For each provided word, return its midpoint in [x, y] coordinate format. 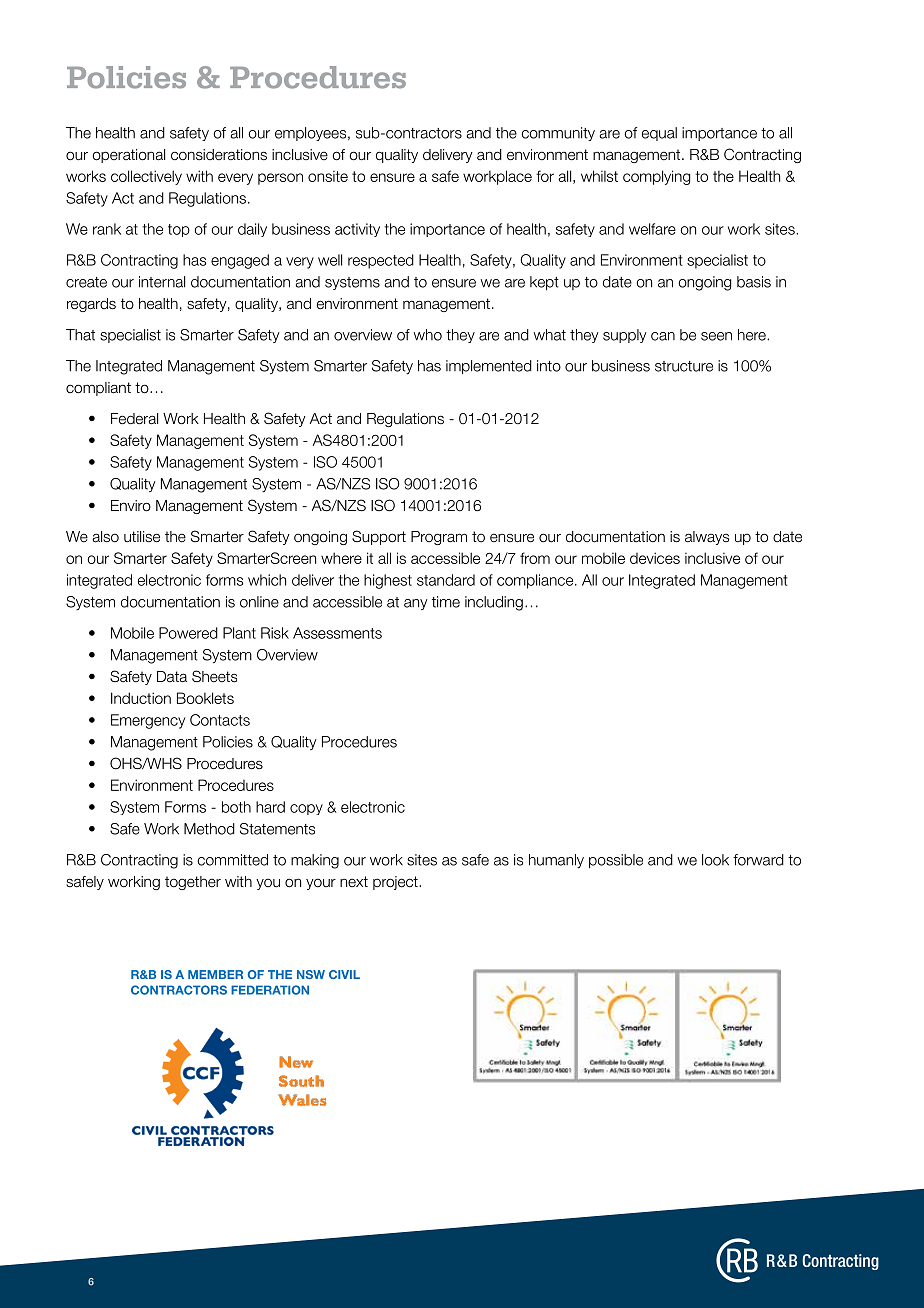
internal [162, 282]
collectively [146, 177]
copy [306, 809]
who [427, 335]
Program [439, 538]
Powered [188, 633]
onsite [328, 176]
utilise [142, 537]
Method [209, 829]
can [663, 336]
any [416, 604]
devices [655, 558]
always [707, 538]
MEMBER [215, 974]
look [715, 860]
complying [657, 177]
